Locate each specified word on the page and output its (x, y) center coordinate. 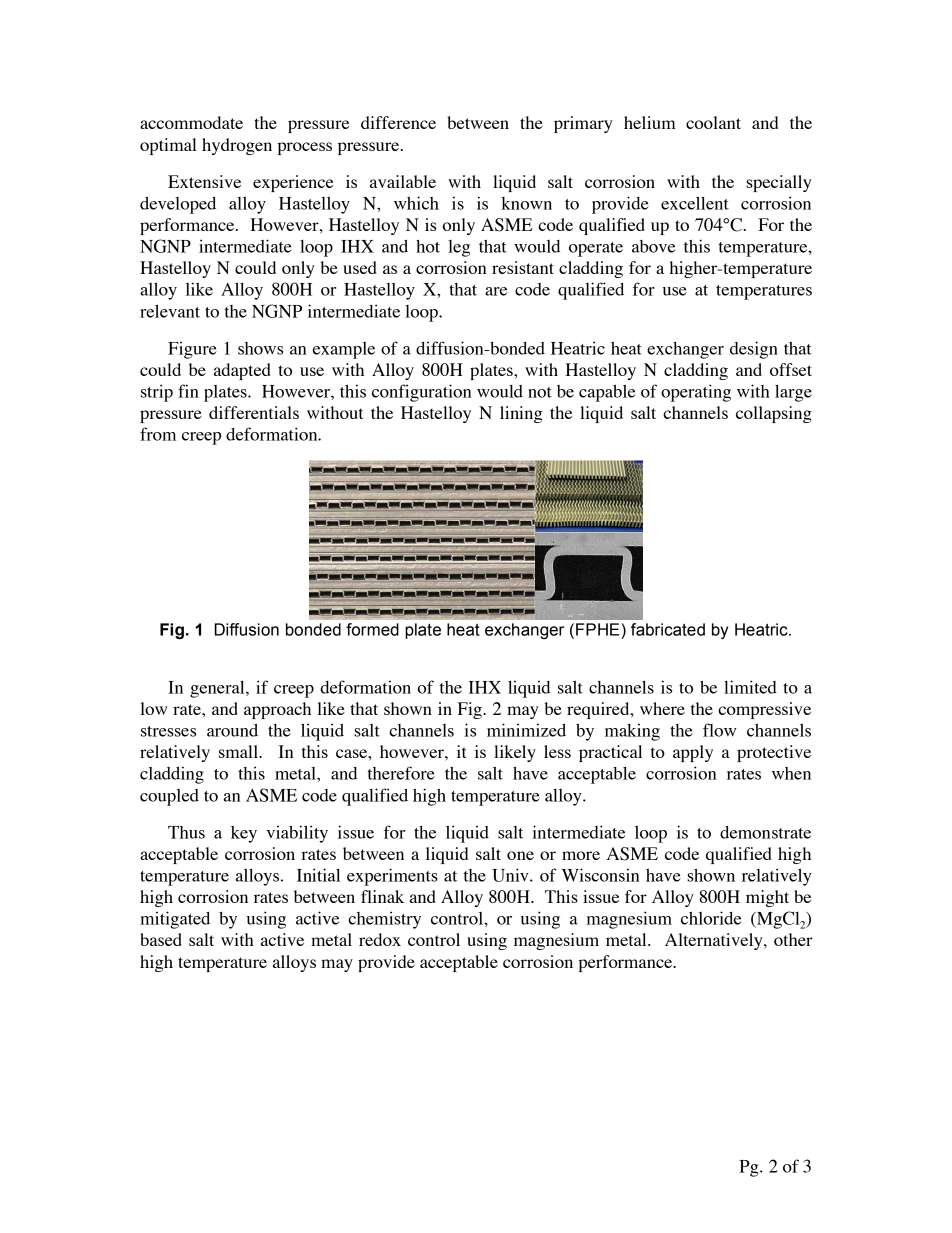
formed (372, 629)
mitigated (175, 920)
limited (750, 687)
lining (521, 414)
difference (398, 122)
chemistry (384, 920)
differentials (254, 412)
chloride (711, 918)
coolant (713, 122)
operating (696, 393)
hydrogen (237, 146)
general (218, 689)
